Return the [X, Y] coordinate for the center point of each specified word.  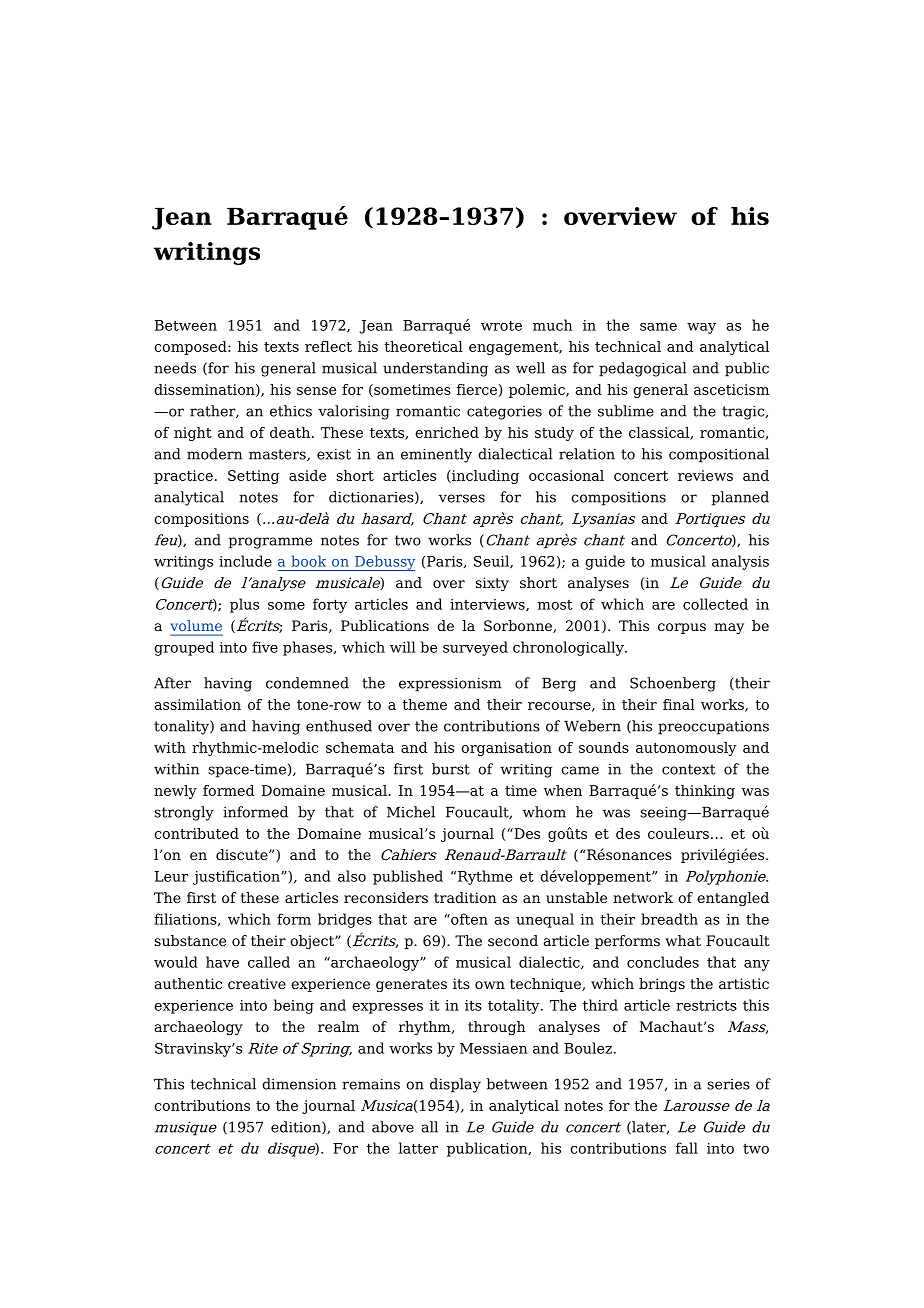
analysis [740, 562]
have [222, 962]
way [701, 328]
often [468, 919]
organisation [506, 749]
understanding [435, 369]
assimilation [197, 704]
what [683, 940]
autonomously [686, 749]
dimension [299, 1084]
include [245, 561]
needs [175, 368]
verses [462, 498]
